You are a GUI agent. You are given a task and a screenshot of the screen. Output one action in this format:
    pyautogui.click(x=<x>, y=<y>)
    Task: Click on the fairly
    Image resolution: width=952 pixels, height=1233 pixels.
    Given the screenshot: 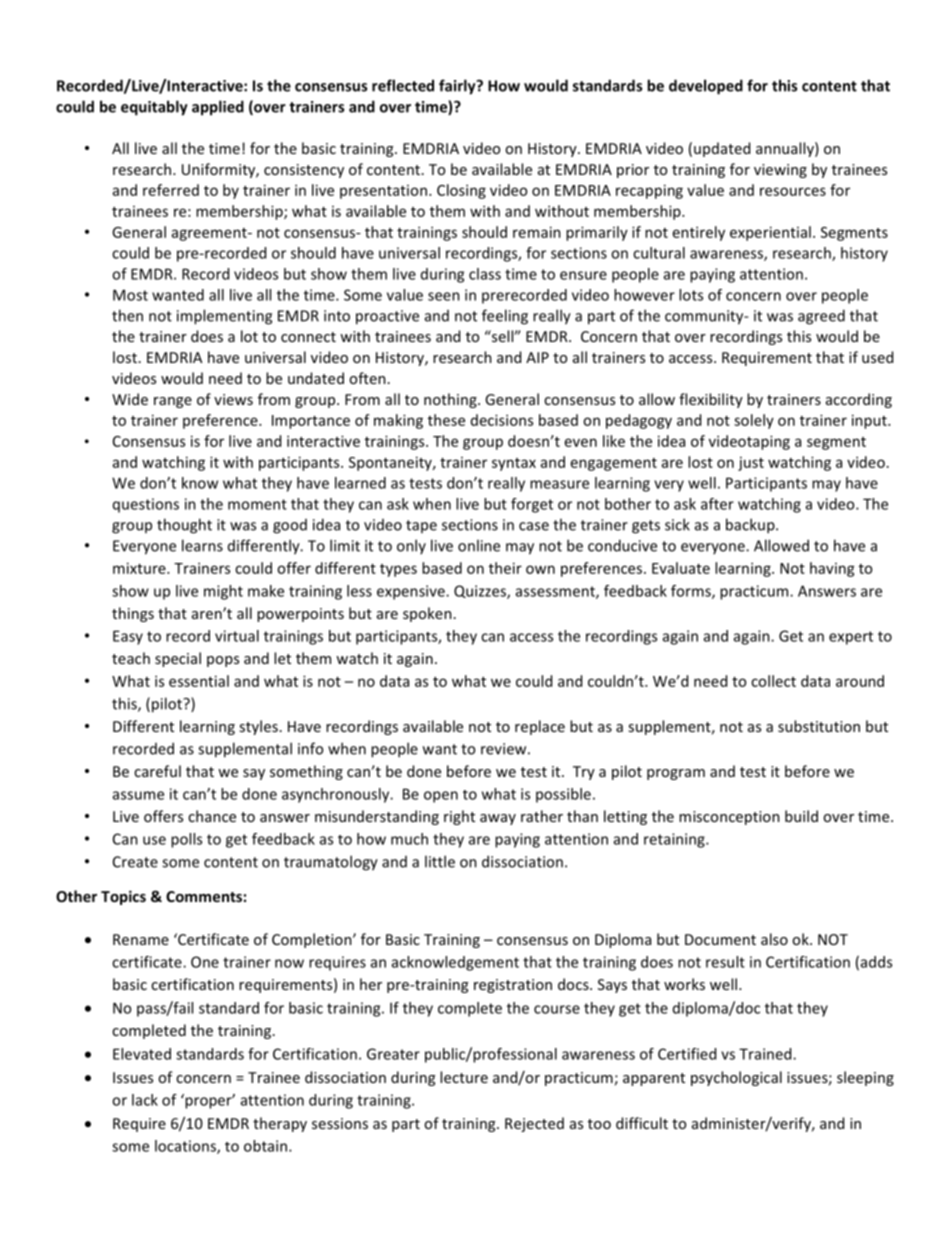 What is the action you would take?
    pyautogui.click(x=458, y=87)
